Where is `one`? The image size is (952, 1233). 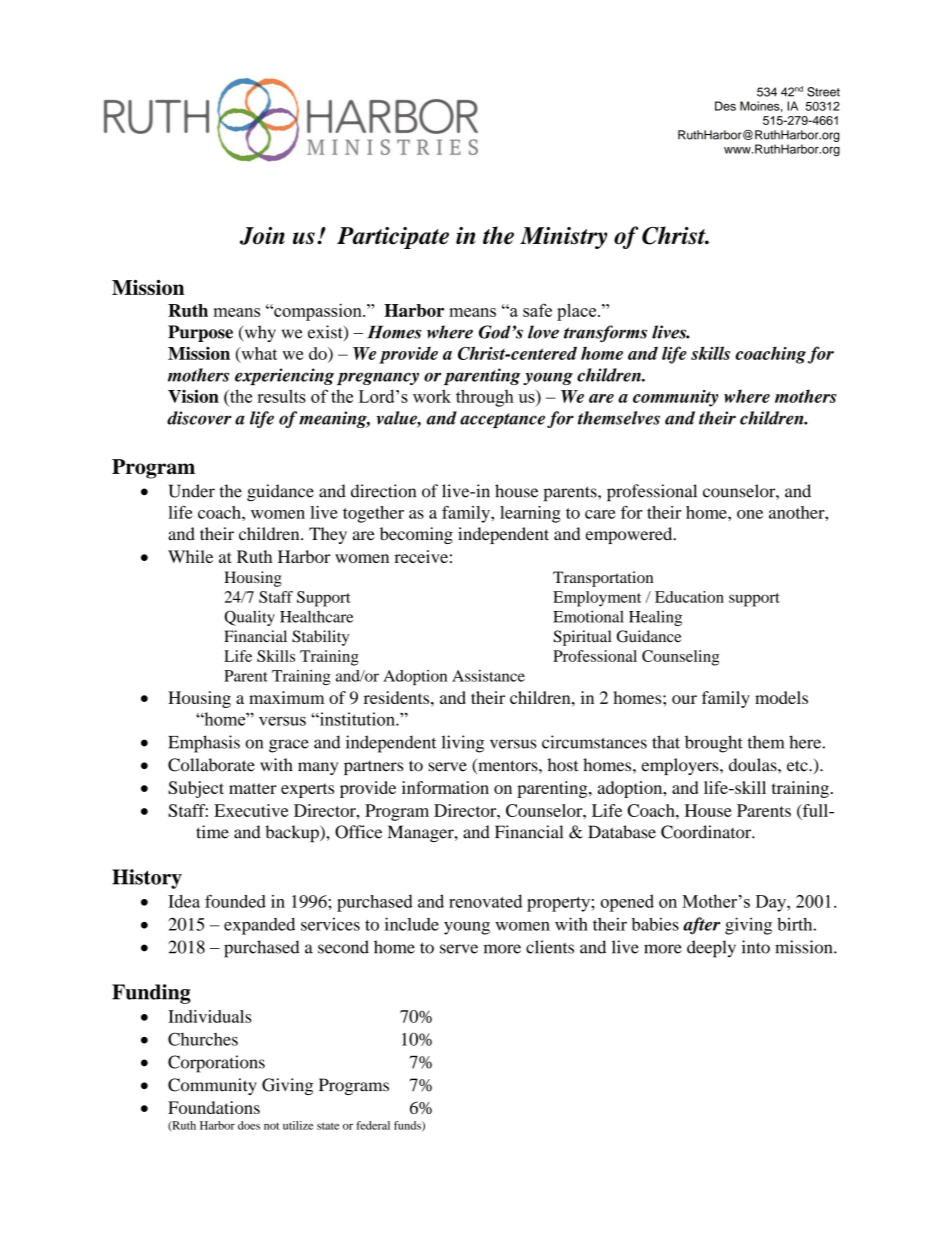
one is located at coordinates (750, 514).
